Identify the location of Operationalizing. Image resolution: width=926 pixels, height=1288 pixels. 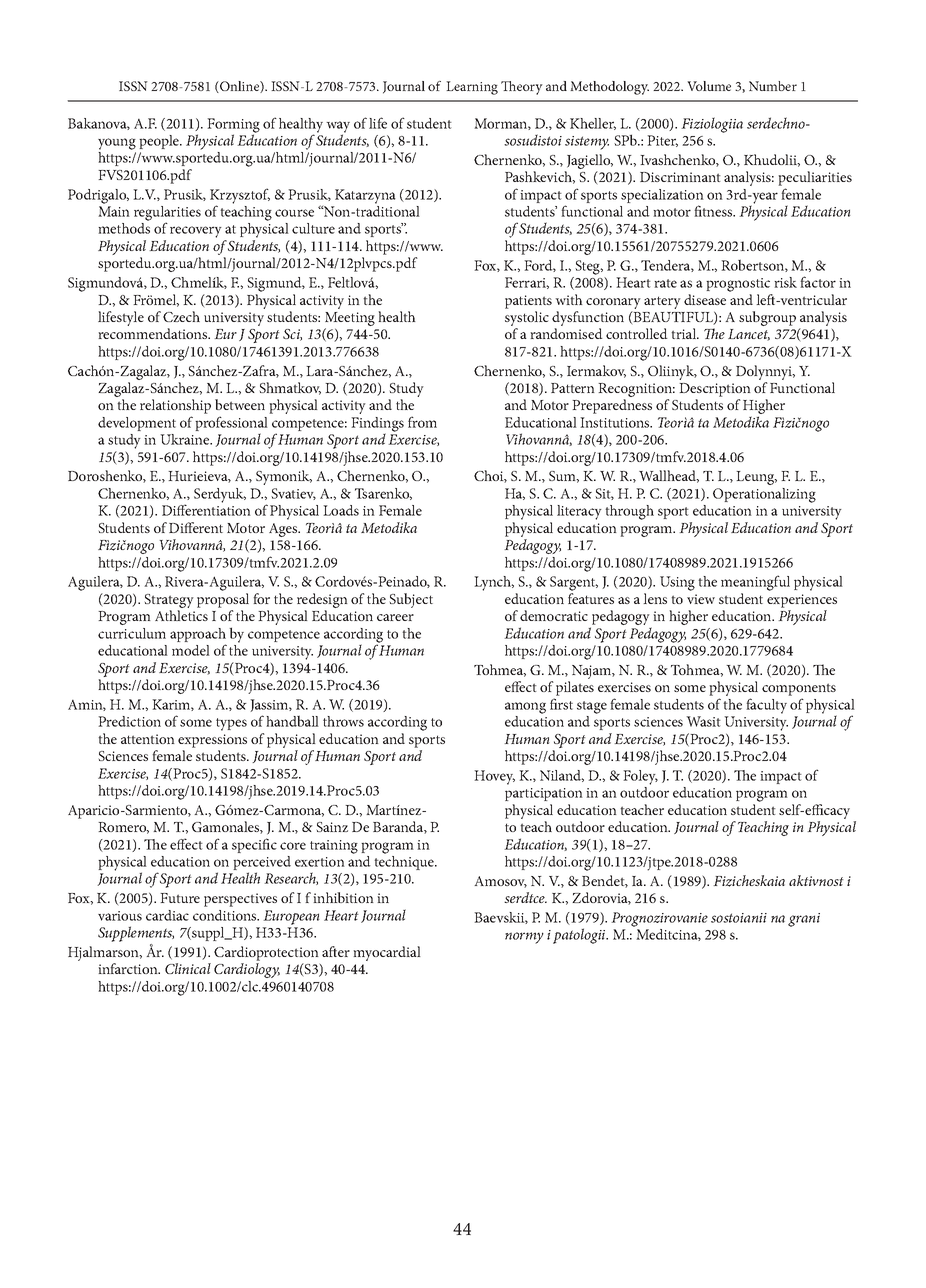
(764, 495).
